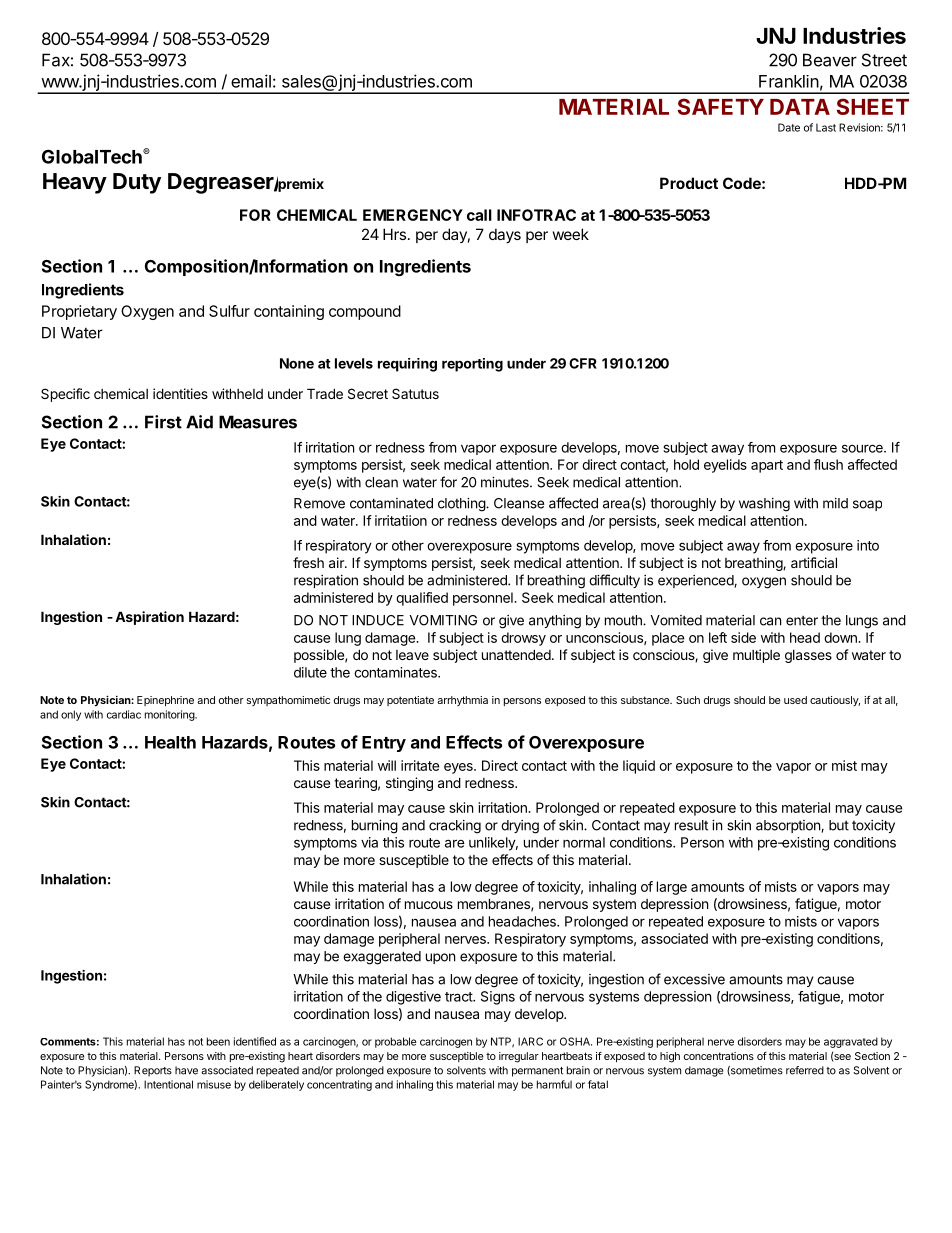 The height and width of the screenshot is (1233, 952). I want to click on call, so click(479, 215).
